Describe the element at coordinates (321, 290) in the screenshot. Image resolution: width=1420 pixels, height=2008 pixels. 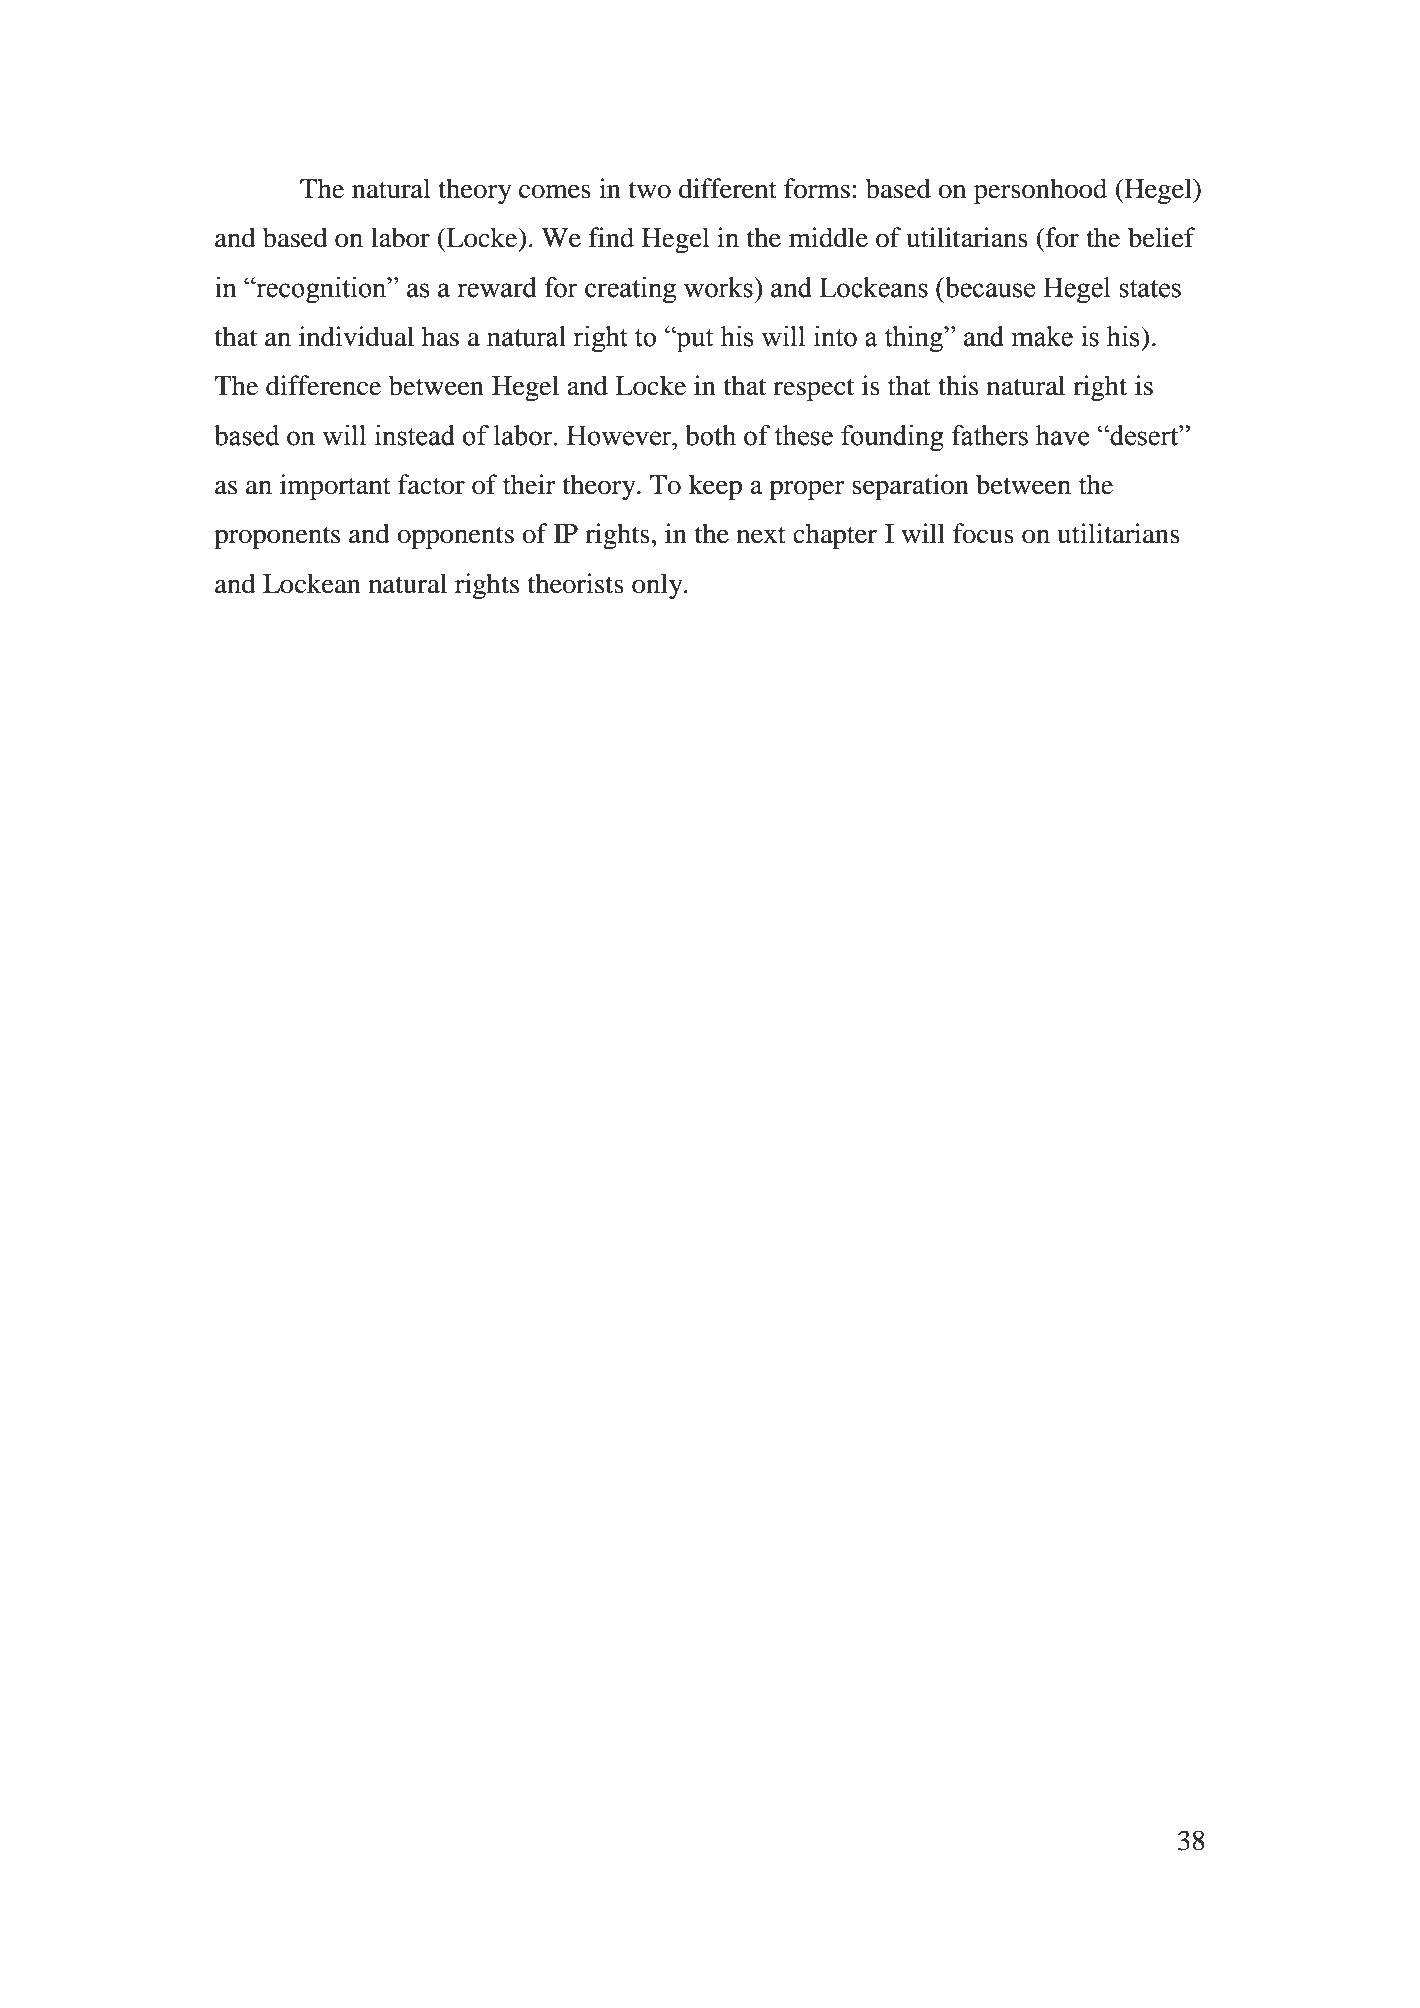
I see `recognition` at that location.
